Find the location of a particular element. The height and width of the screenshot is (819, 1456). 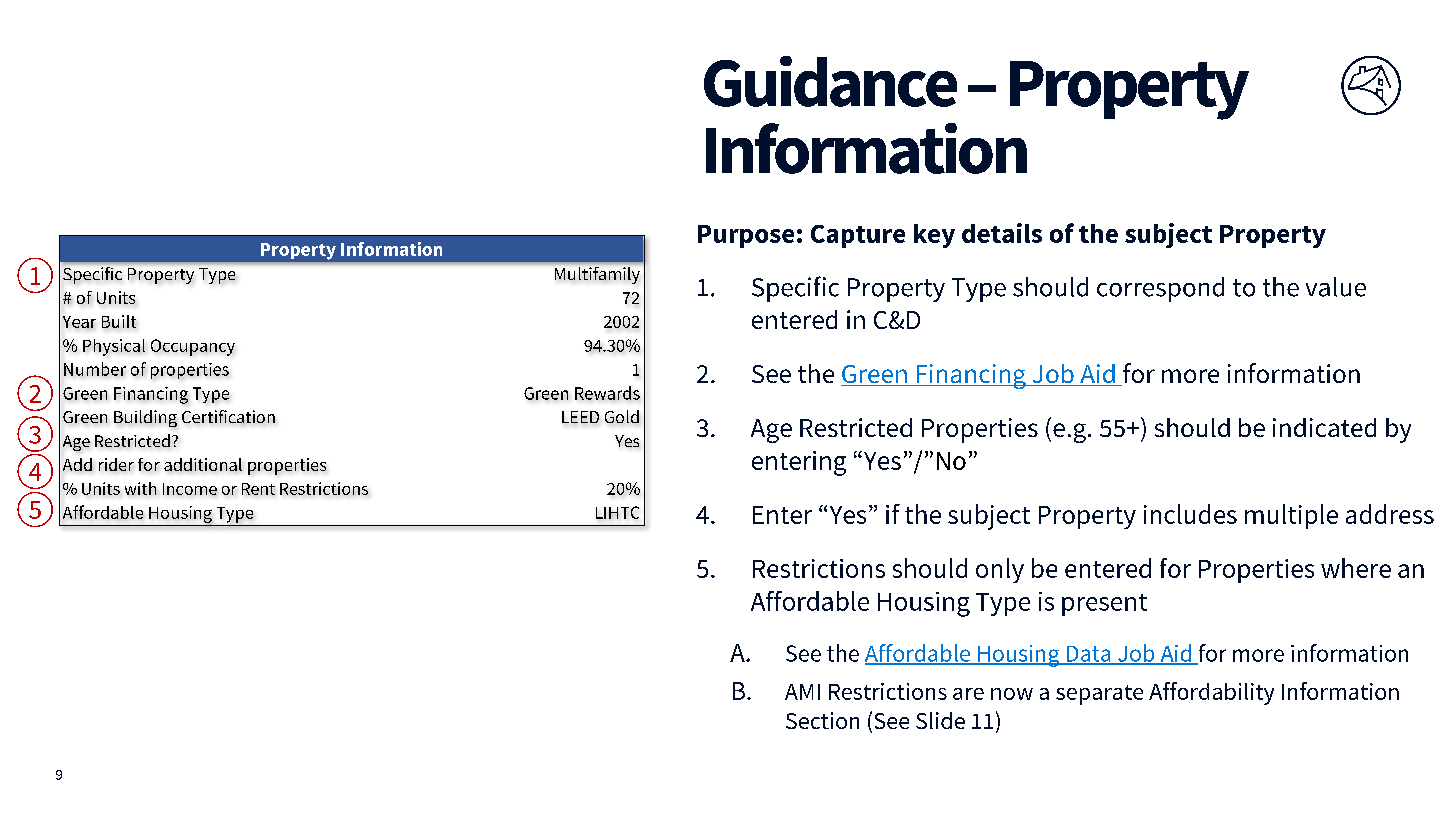

details is located at coordinates (1002, 233).
